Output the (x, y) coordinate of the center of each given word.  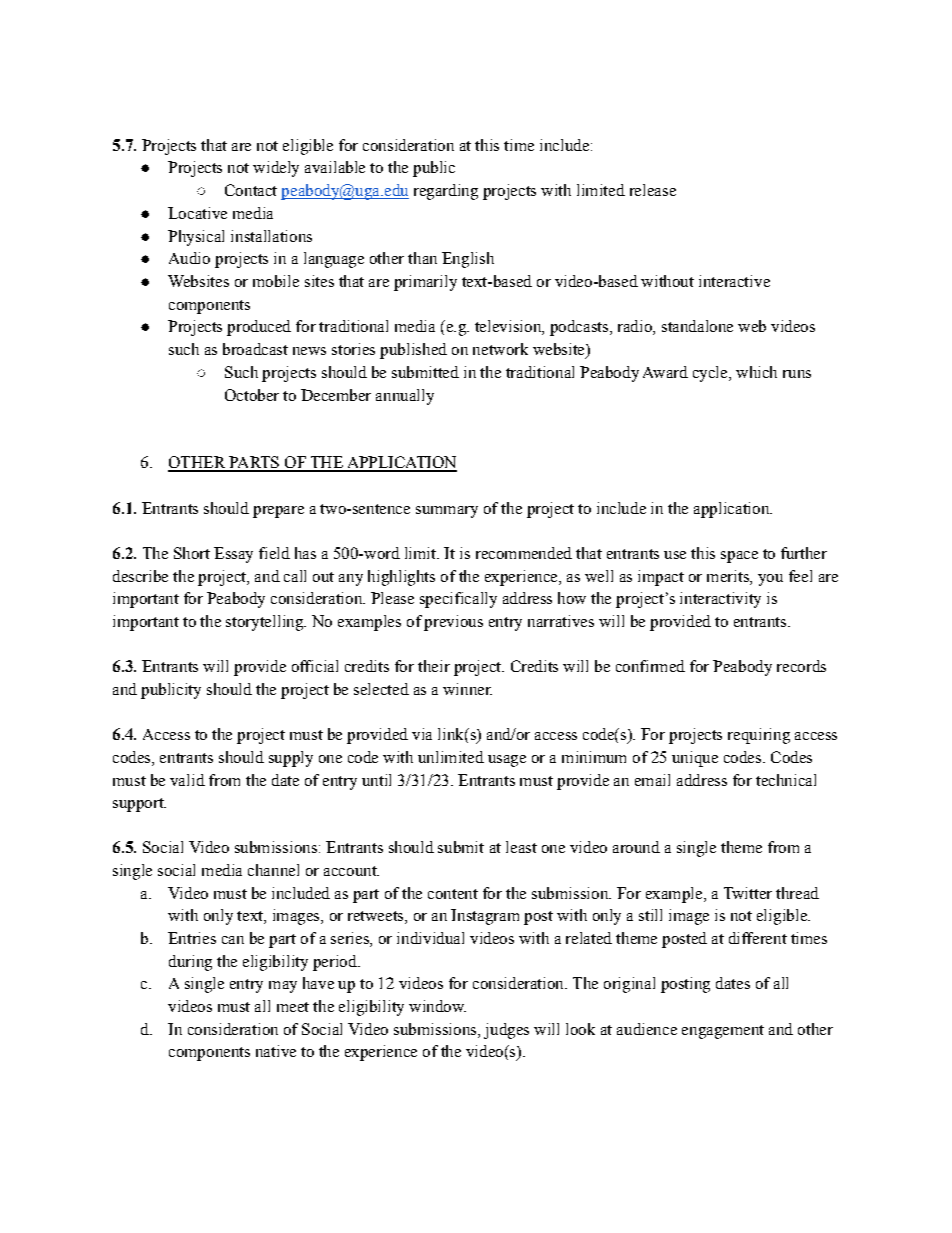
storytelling (266, 623)
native (276, 1051)
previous (453, 623)
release (653, 190)
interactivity (720, 600)
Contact (251, 190)
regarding (446, 192)
